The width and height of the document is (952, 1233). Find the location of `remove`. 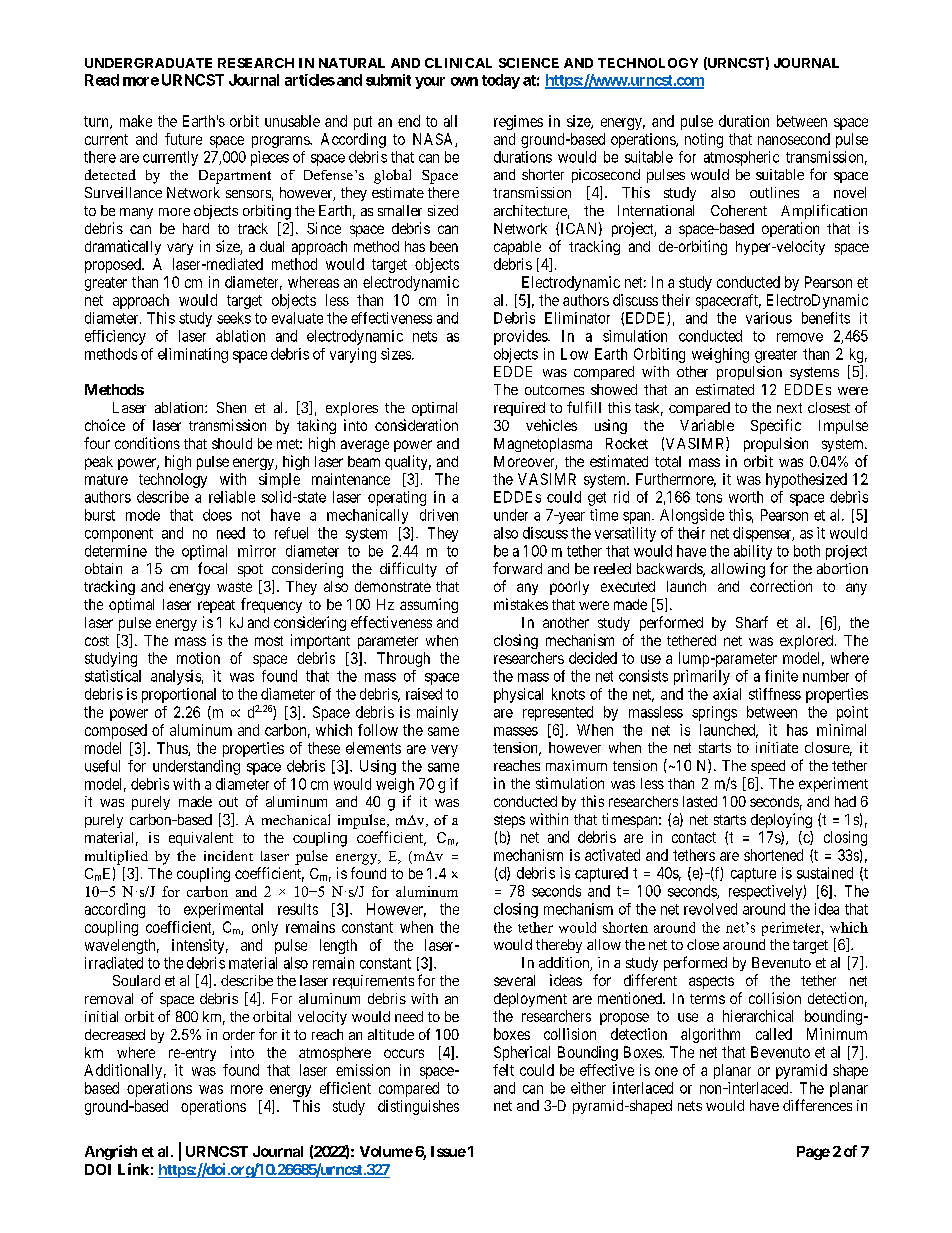

remove is located at coordinates (800, 337).
